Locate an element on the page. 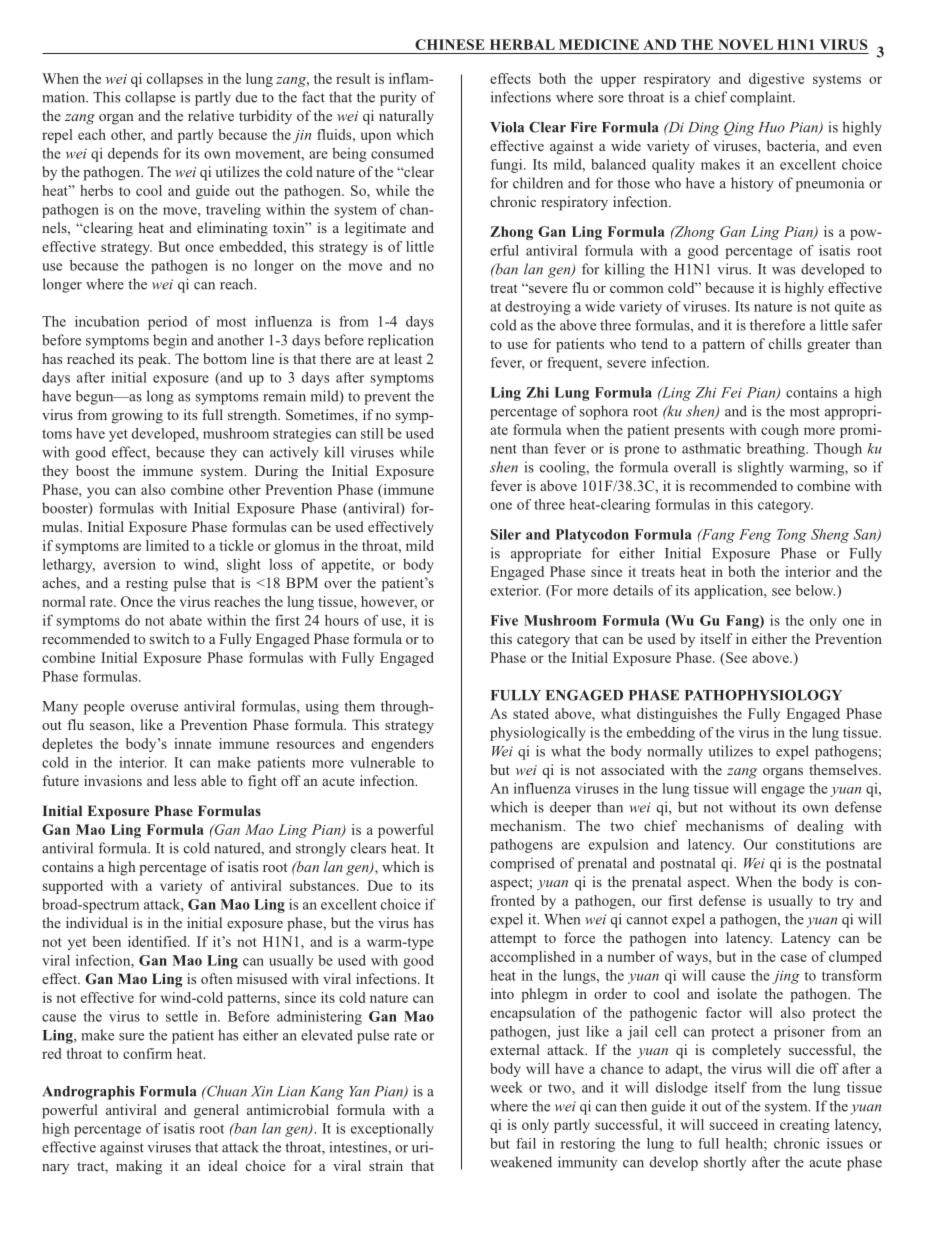 Image resolution: width=952 pixels, height=1233 pixels. digestive is located at coordinates (776, 80).
